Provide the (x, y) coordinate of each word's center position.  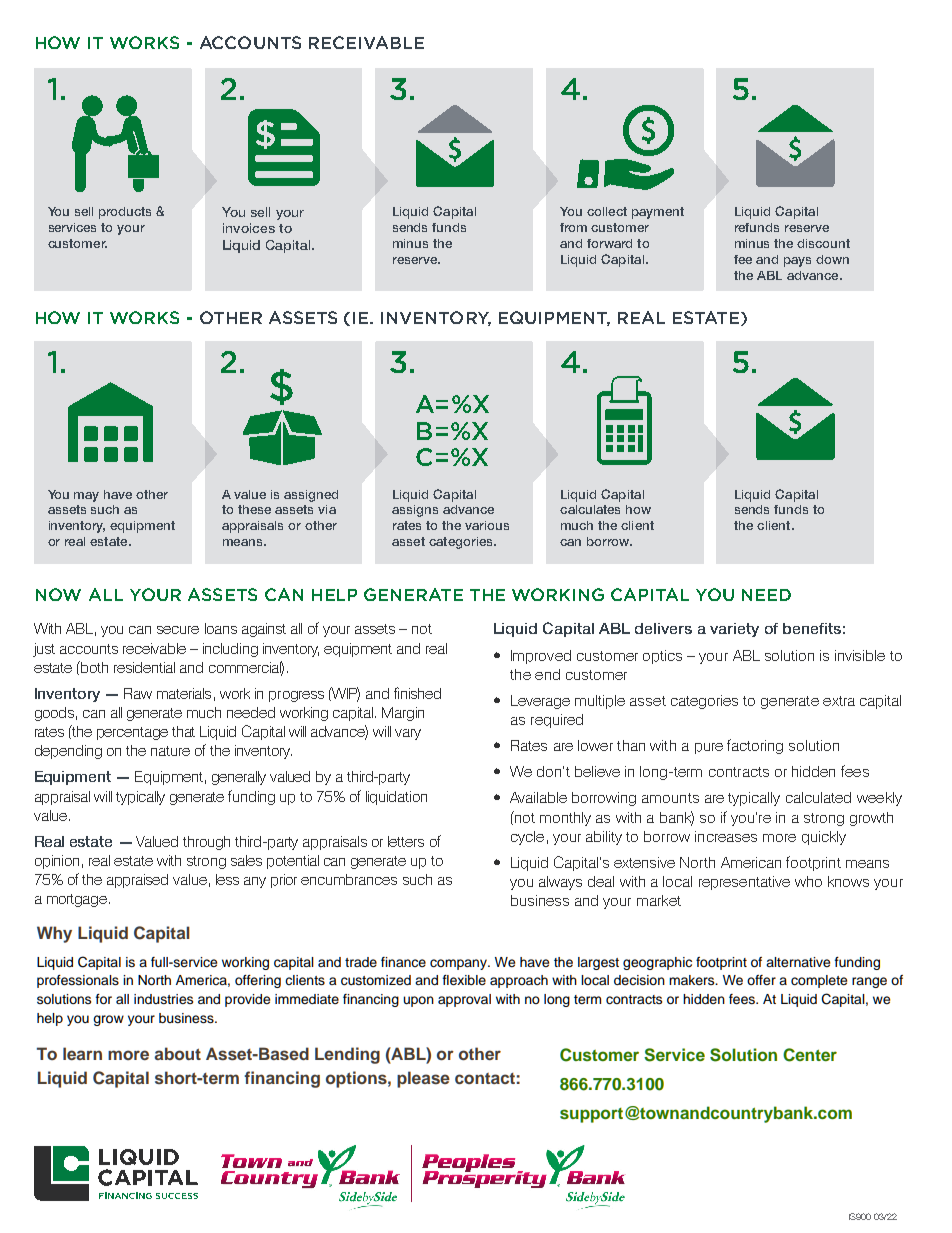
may (86, 497)
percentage (132, 733)
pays (797, 262)
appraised (137, 881)
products (125, 213)
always (560, 883)
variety (734, 630)
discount (823, 243)
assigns (415, 511)
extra (839, 701)
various (487, 525)
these (254, 509)
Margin (403, 714)
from (573, 227)
